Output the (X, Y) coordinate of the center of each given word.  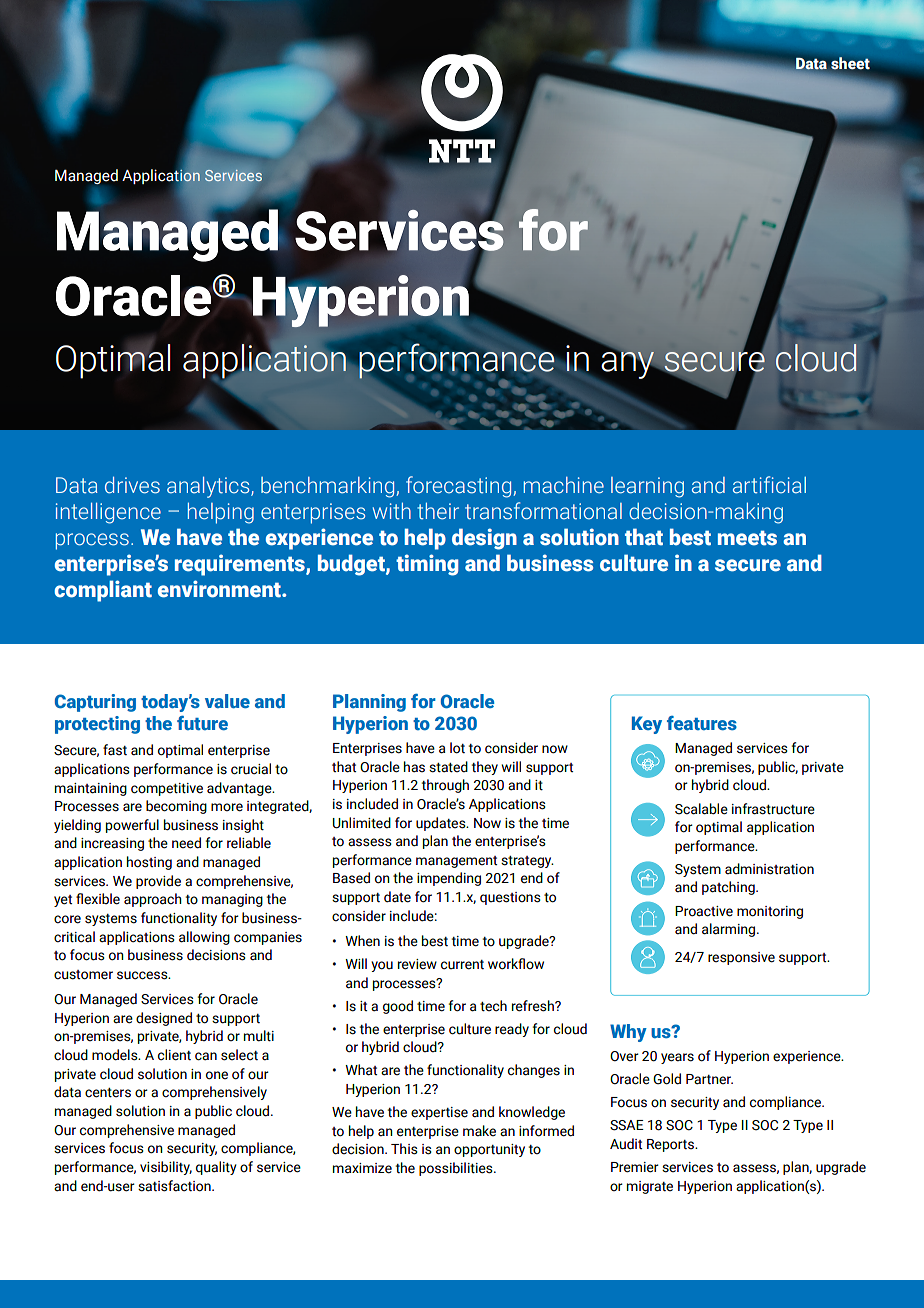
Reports (671, 1145)
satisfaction (175, 1186)
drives (132, 485)
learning (647, 487)
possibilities (457, 1169)
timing (427, 565)
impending (449, 879)
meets (747, 538)
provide (158, 882)
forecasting (458, 487)
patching (729, 888)
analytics (209, 487)
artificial (769, 485)
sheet (850, 63)
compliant (103, 591)
